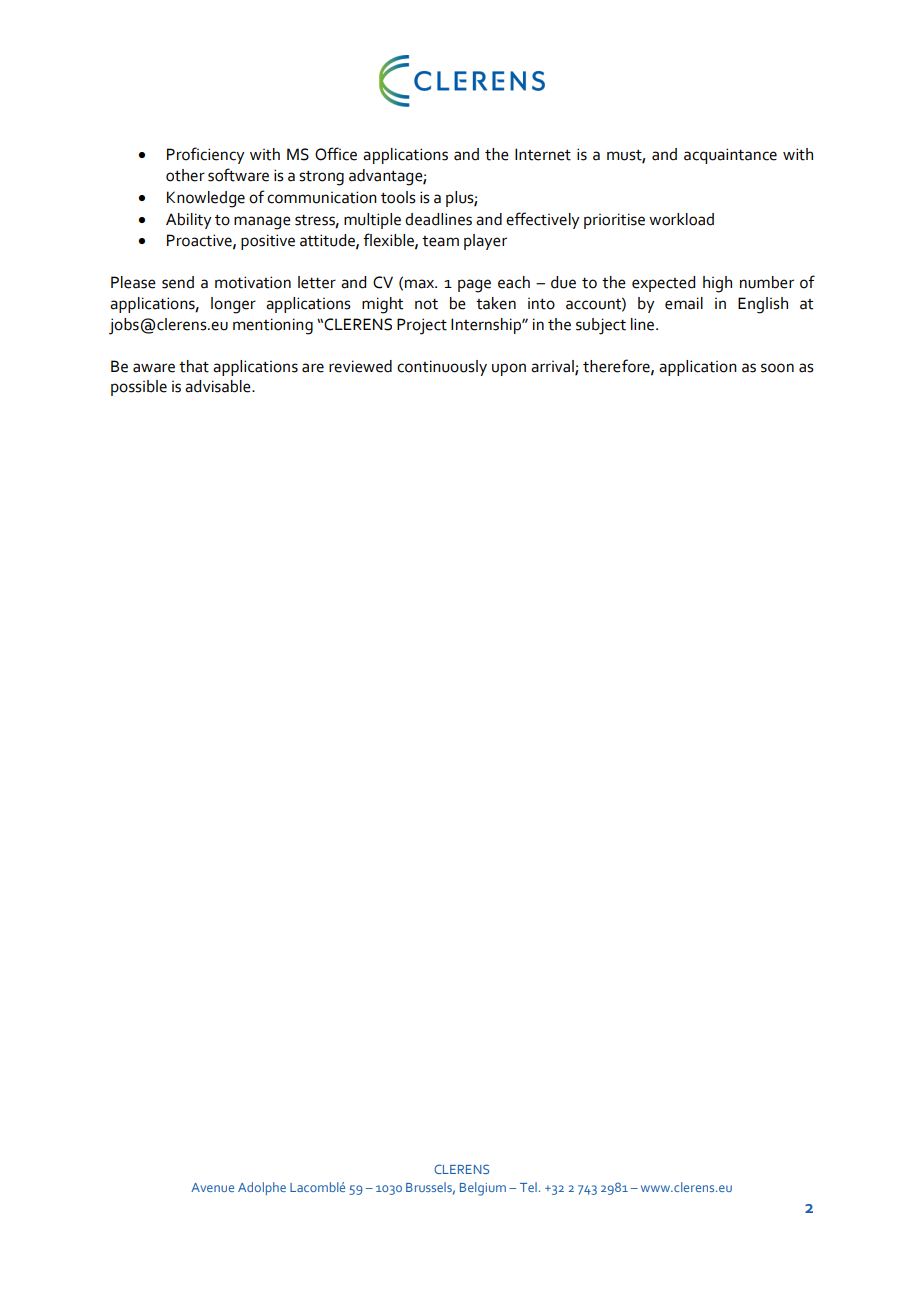  What do you see at coordinates (777, 368) in the screenshot?
I see `soon` at bounding box center [777, 368].
